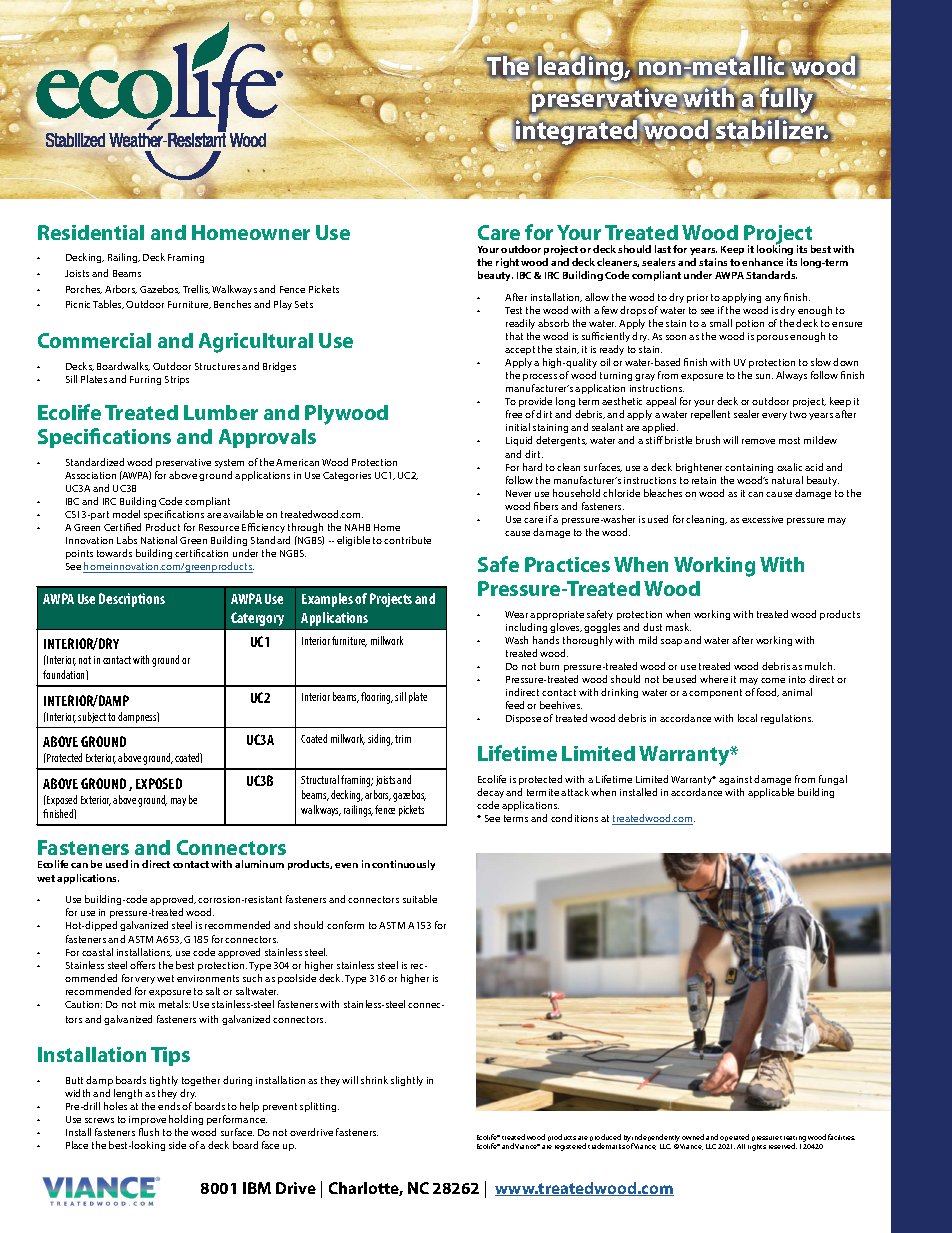  Describe the element at coordinates (678, 627) in the screenshot. I see `mask` at that location.
